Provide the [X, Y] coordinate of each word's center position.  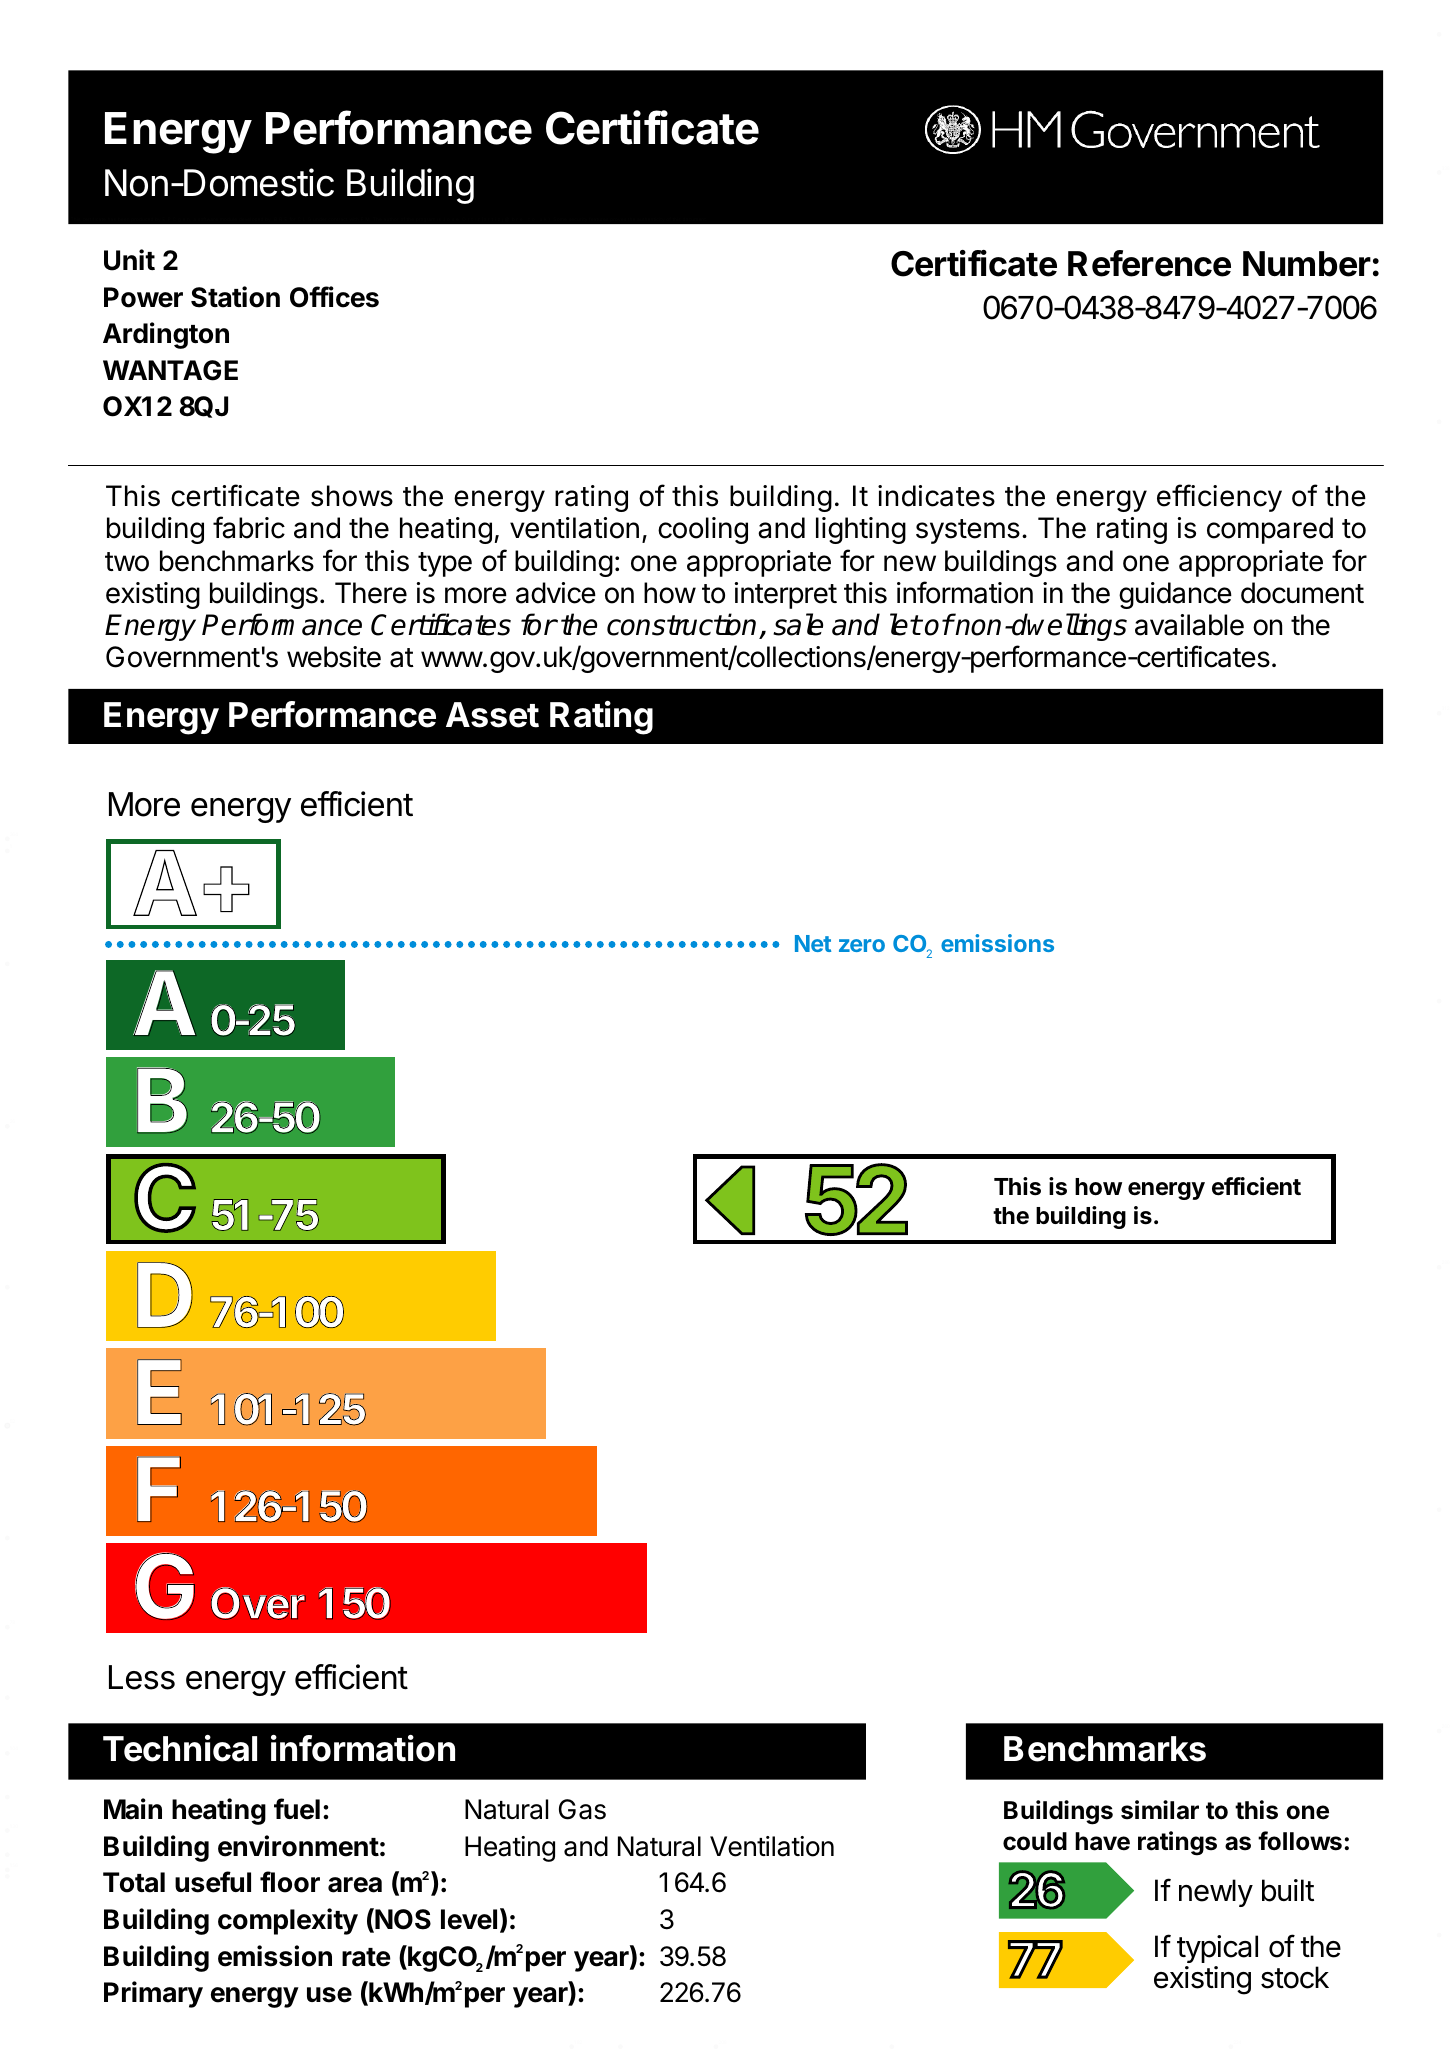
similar [1160, 1810]
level [469, 1919]
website [334, 657]
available [1189, 625]
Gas [582, 1809]
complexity [288, 1921]
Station [235, 297]
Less [142, 1677]
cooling [703, 530]
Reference [1149, 263]
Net [813, 943]
